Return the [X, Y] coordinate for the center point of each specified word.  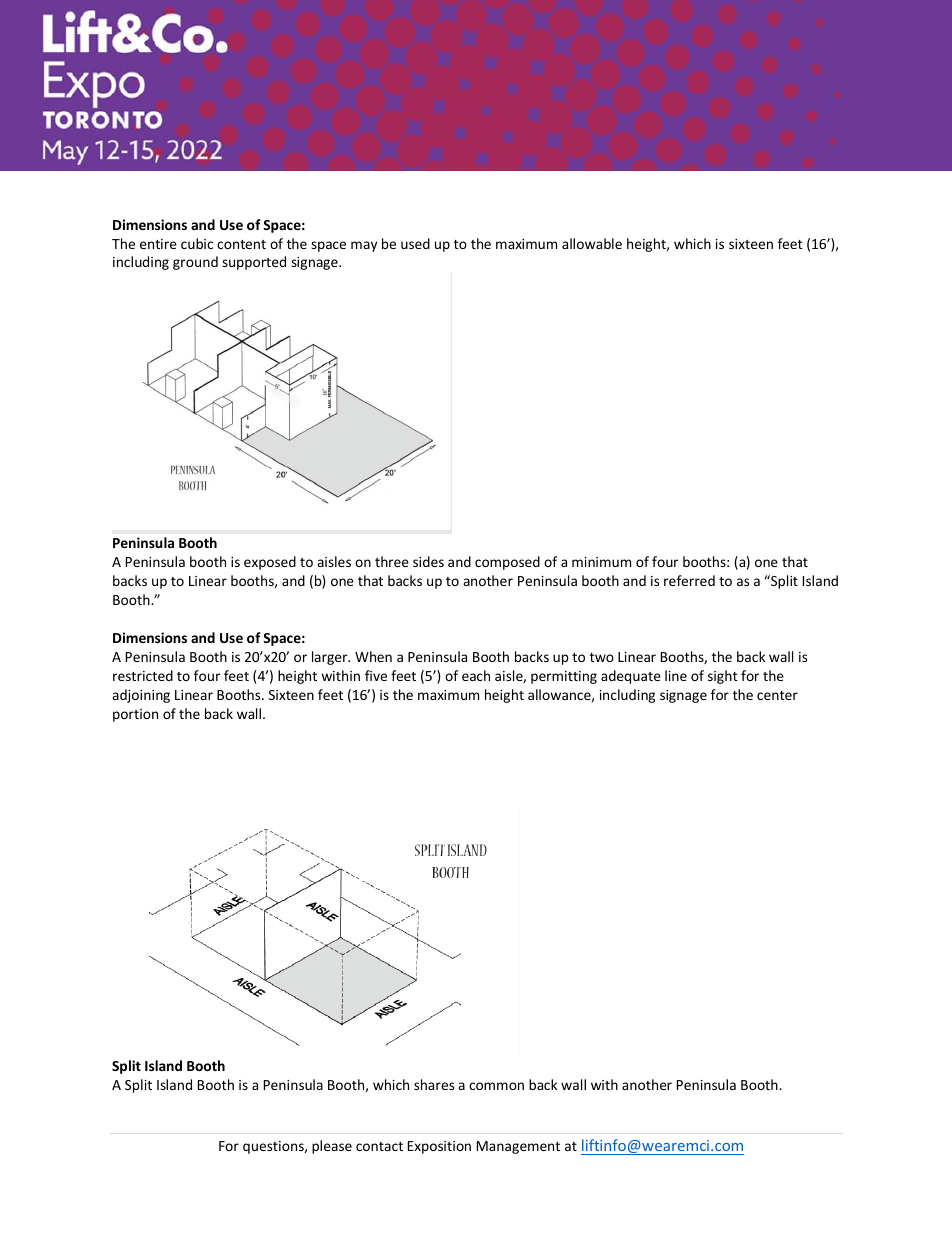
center [777, 695]
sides [428, 561]
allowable [592, 243]
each [476, 675]
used [415, 243]
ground [195, 263]
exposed [270, 563]
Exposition [439, 1147]
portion [135, 715]
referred [689, 580]
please [332, 1147]
